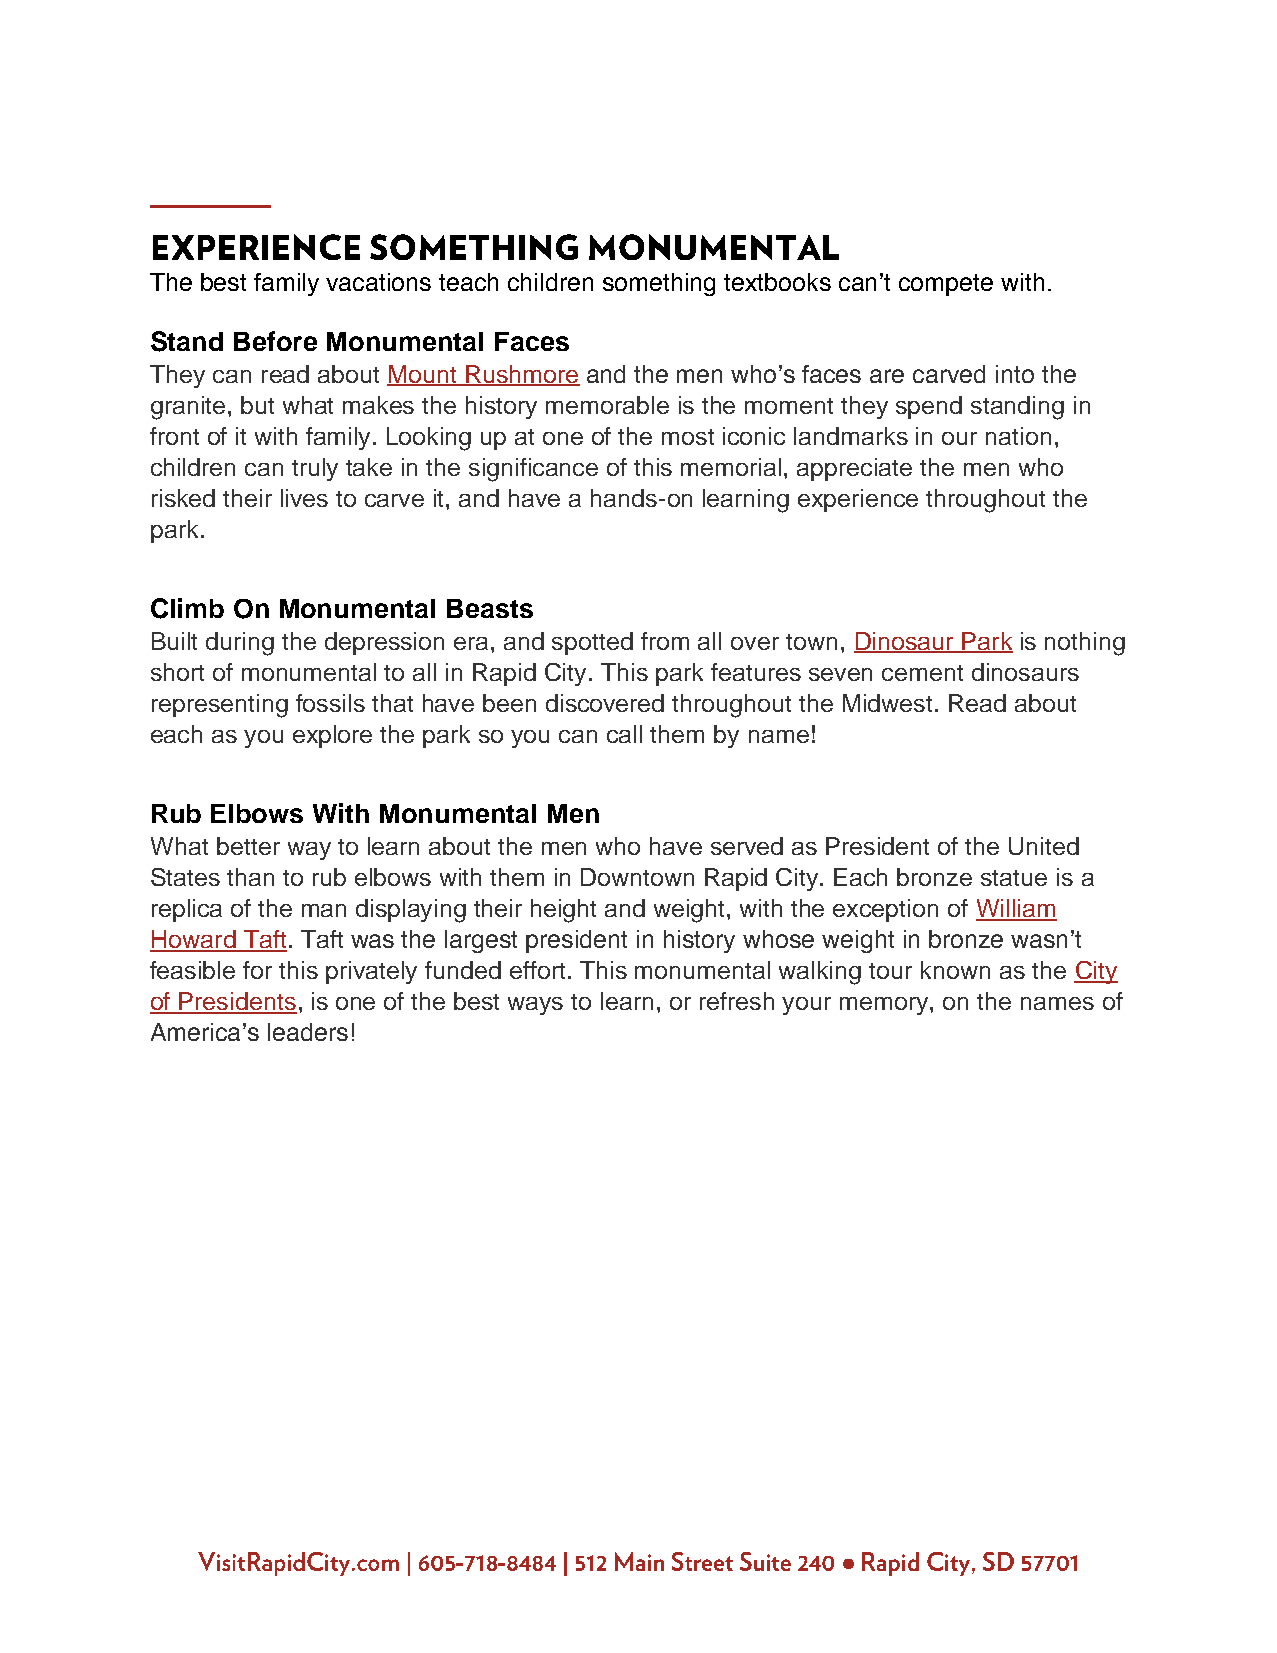  I want to click on explore, so click(332, 736).
